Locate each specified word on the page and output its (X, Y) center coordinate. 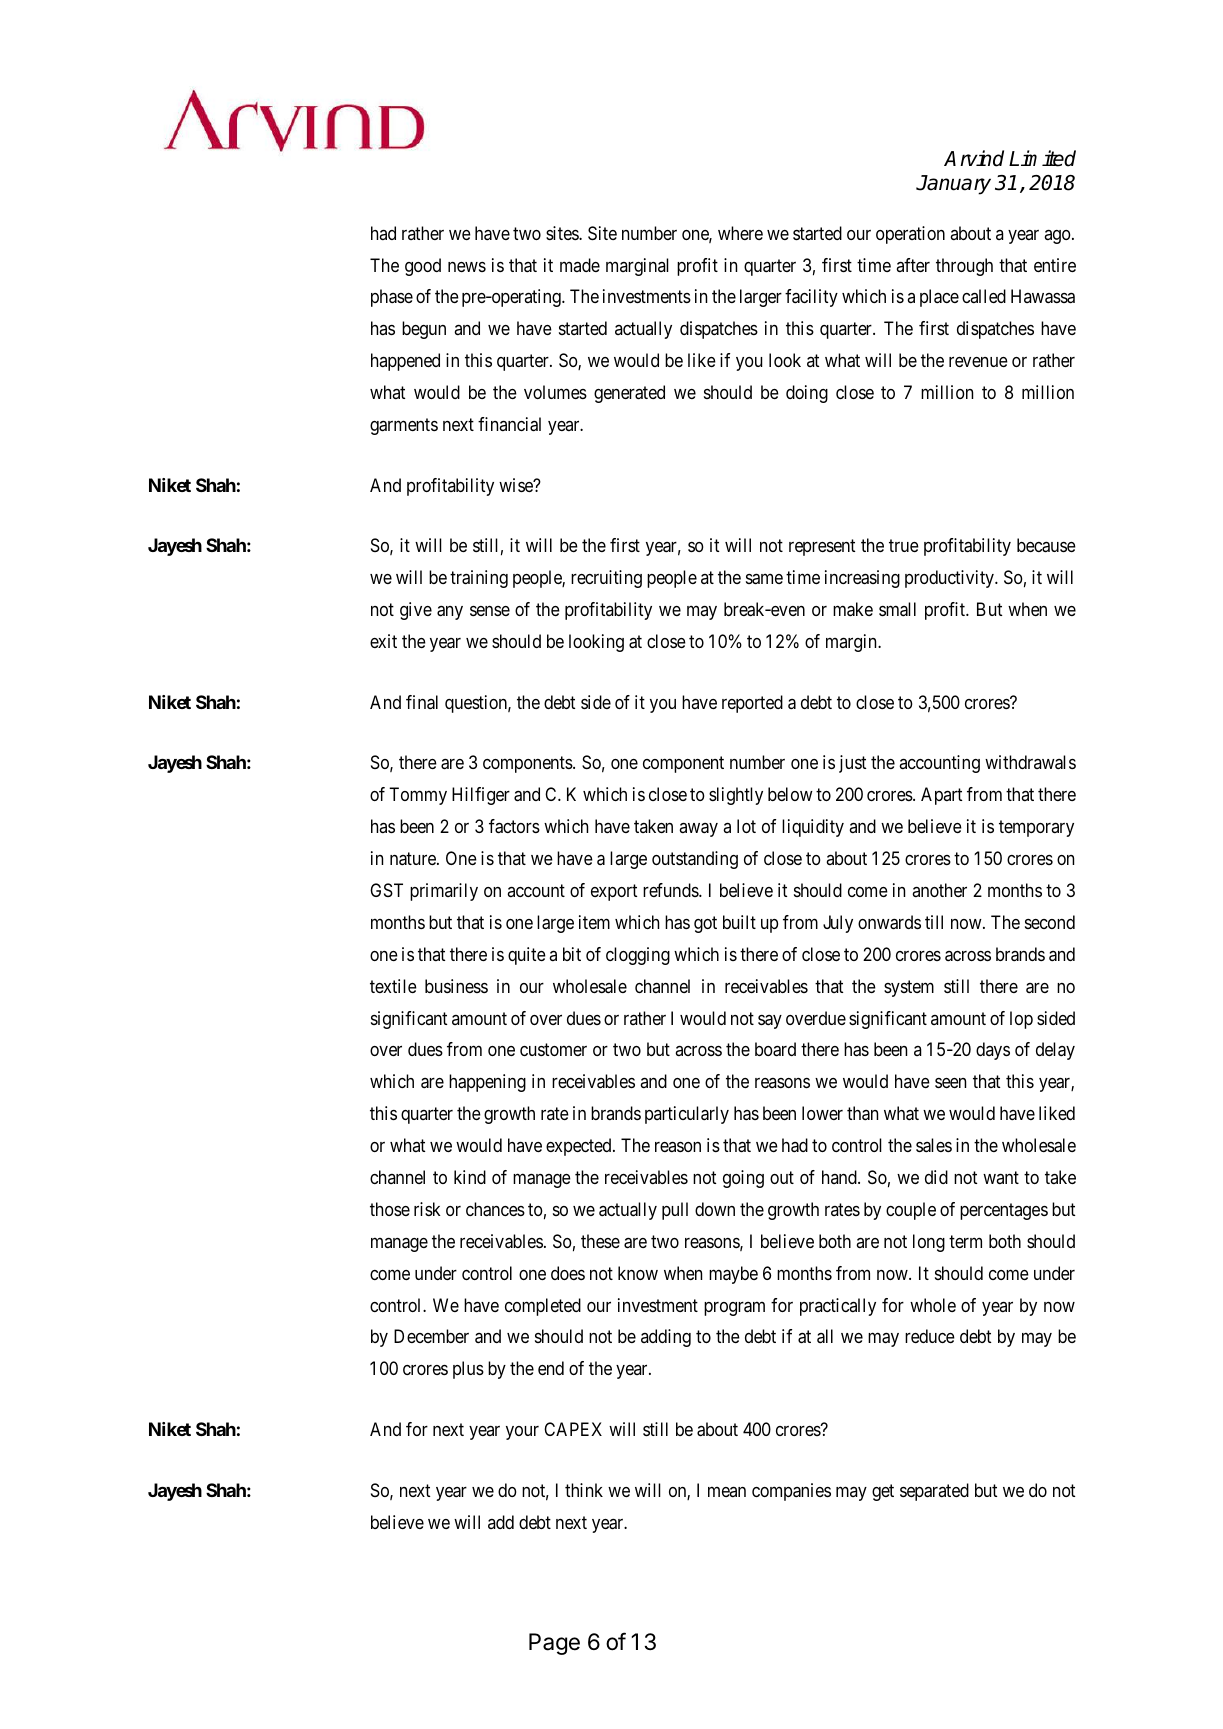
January (953, 185)
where (740, 233)
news (467, 267)
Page (554, 1644)
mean (727, 1492)
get (883, 1492)
